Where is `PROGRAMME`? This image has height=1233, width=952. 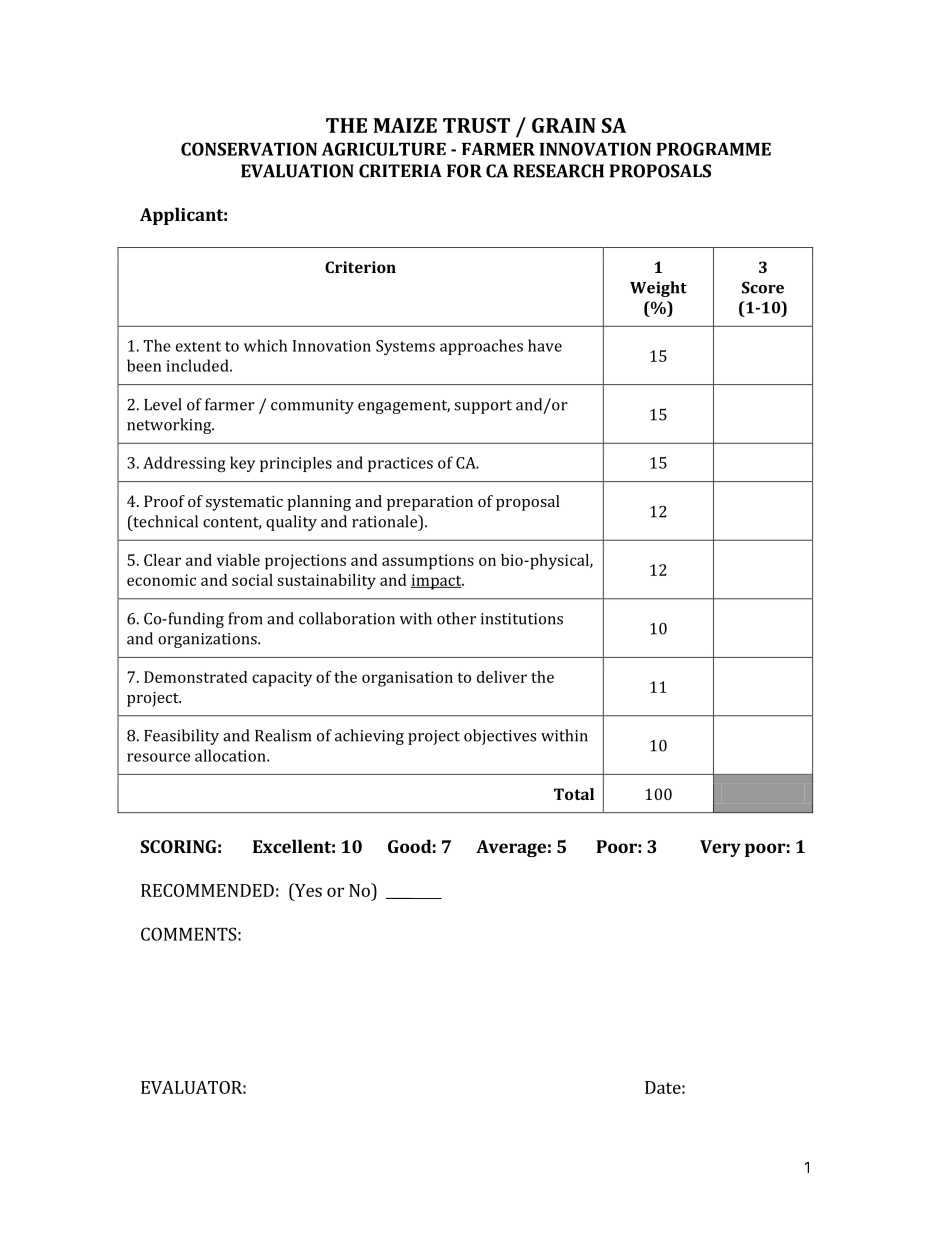
PROGRAMME is located at coordinates (714, 149).
